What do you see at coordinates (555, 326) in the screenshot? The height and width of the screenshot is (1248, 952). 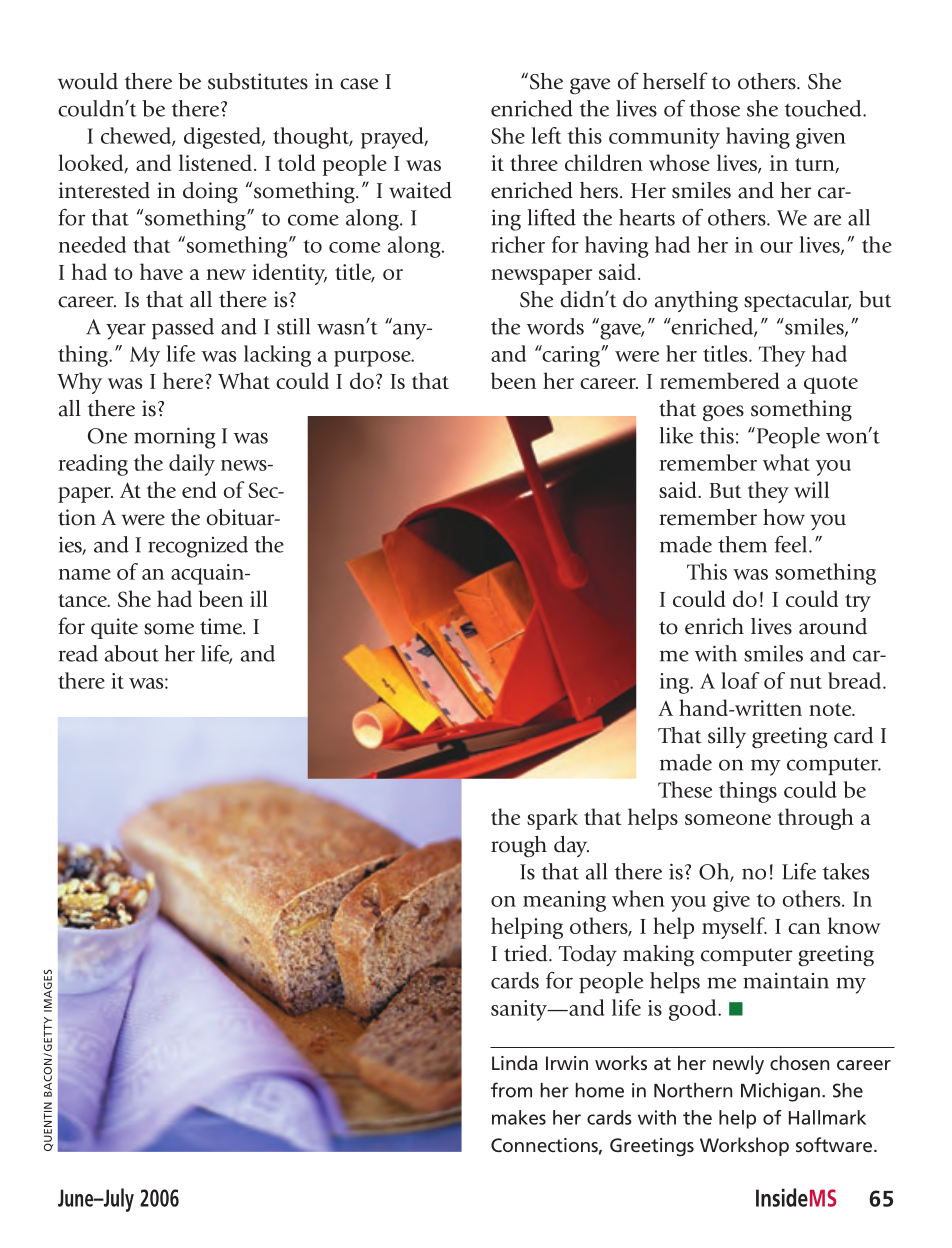 I see `words` at bounding box center [555, 326].
